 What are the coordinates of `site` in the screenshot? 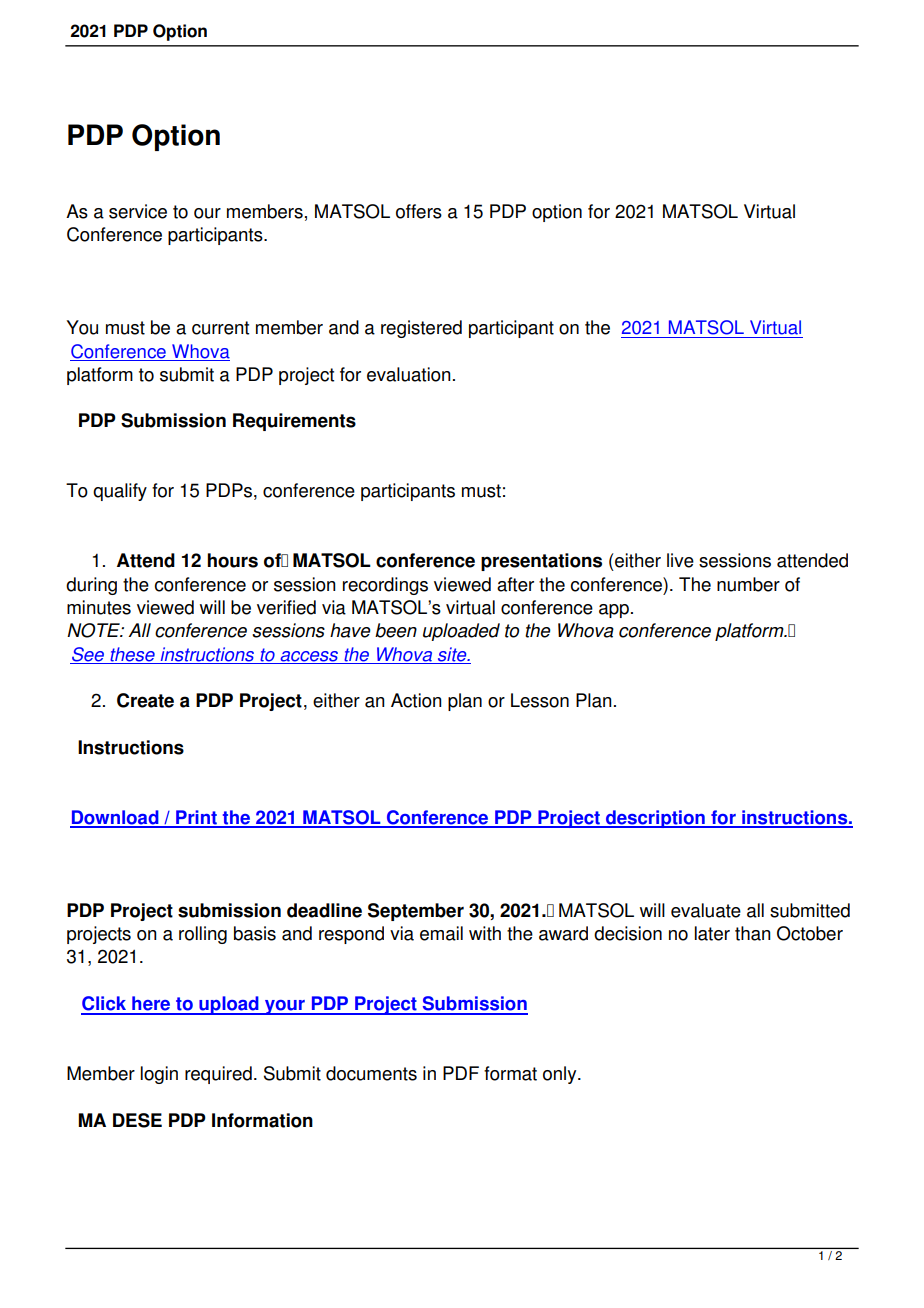 It's located at (453, 654).
